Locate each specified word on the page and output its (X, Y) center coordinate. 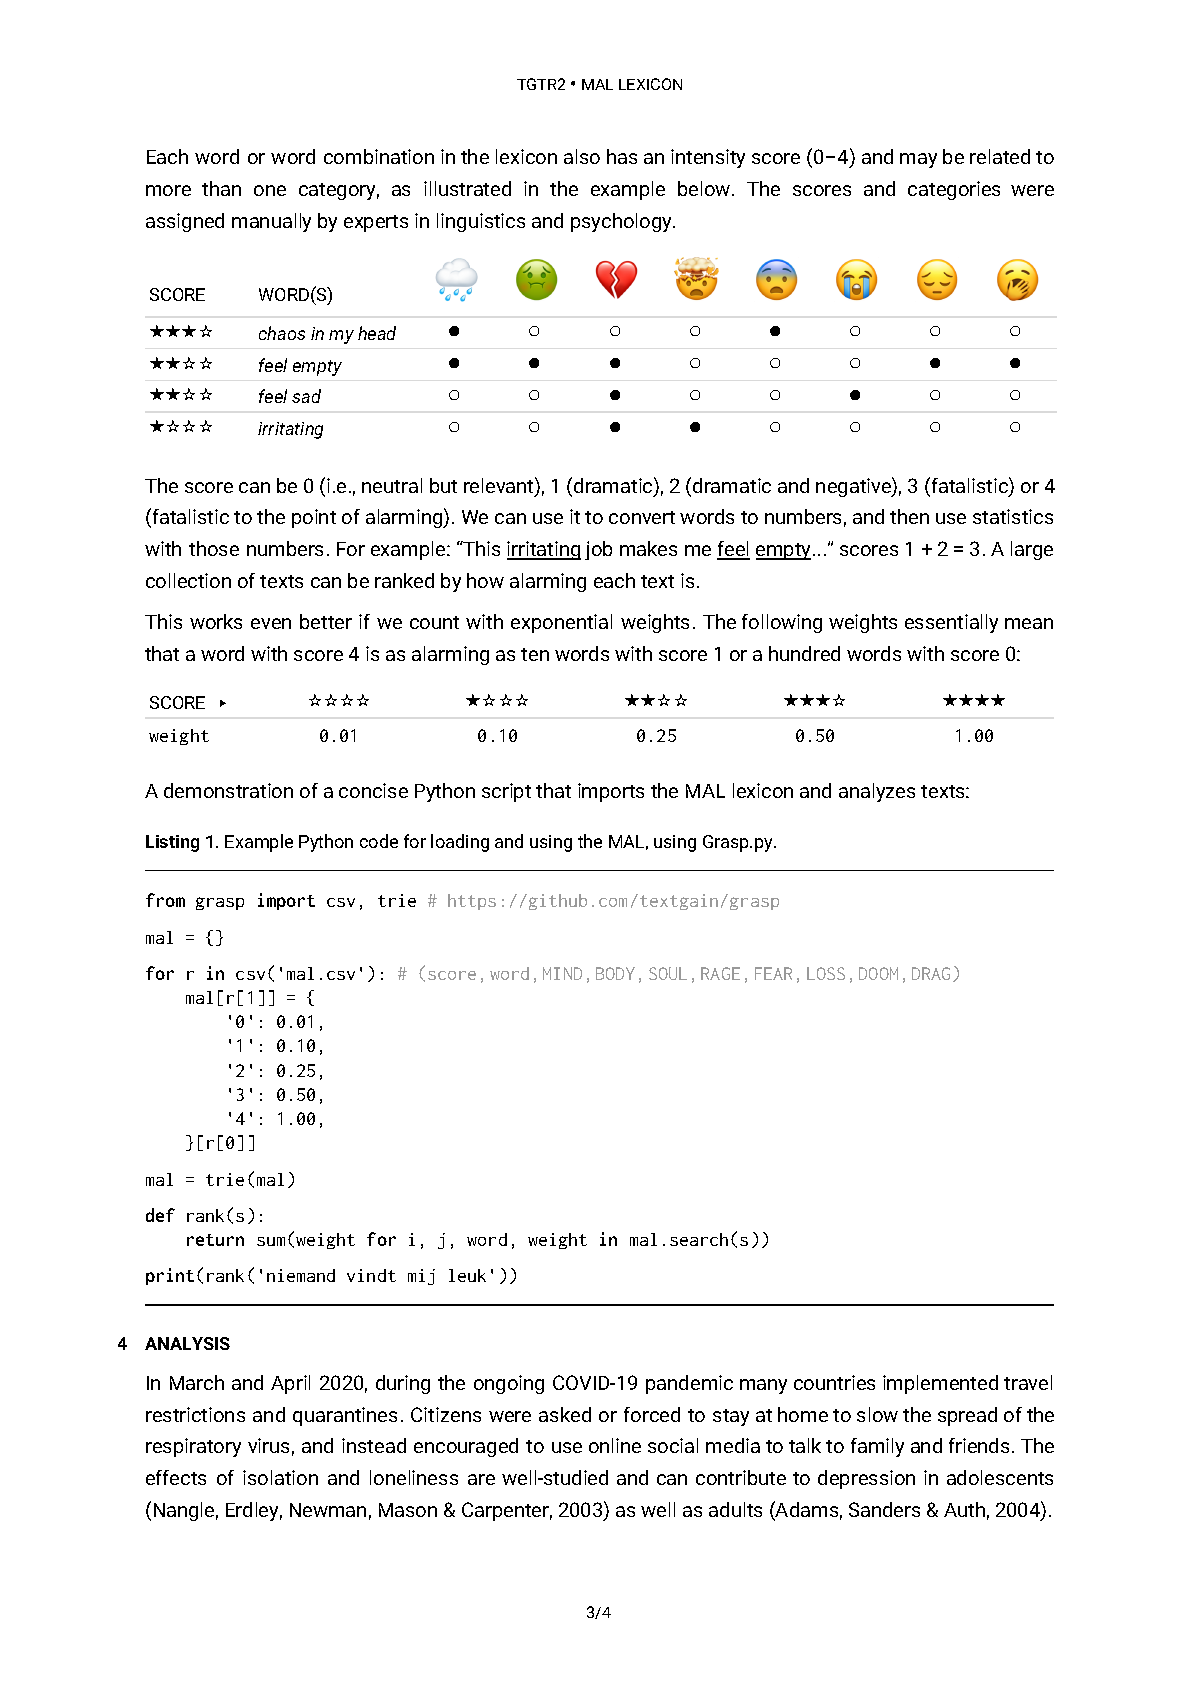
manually (271, 222)
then (909, 516)
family (877, 1447)
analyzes (877, 792)
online (615, 1445)
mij (421, 1277)
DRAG (933, 974)
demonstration (228, 790)
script (506, 792)
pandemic (689, 1384)
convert (642, 517)
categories (954, 190)
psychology (622, 222)
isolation (280, 1477)
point (314, 518)
